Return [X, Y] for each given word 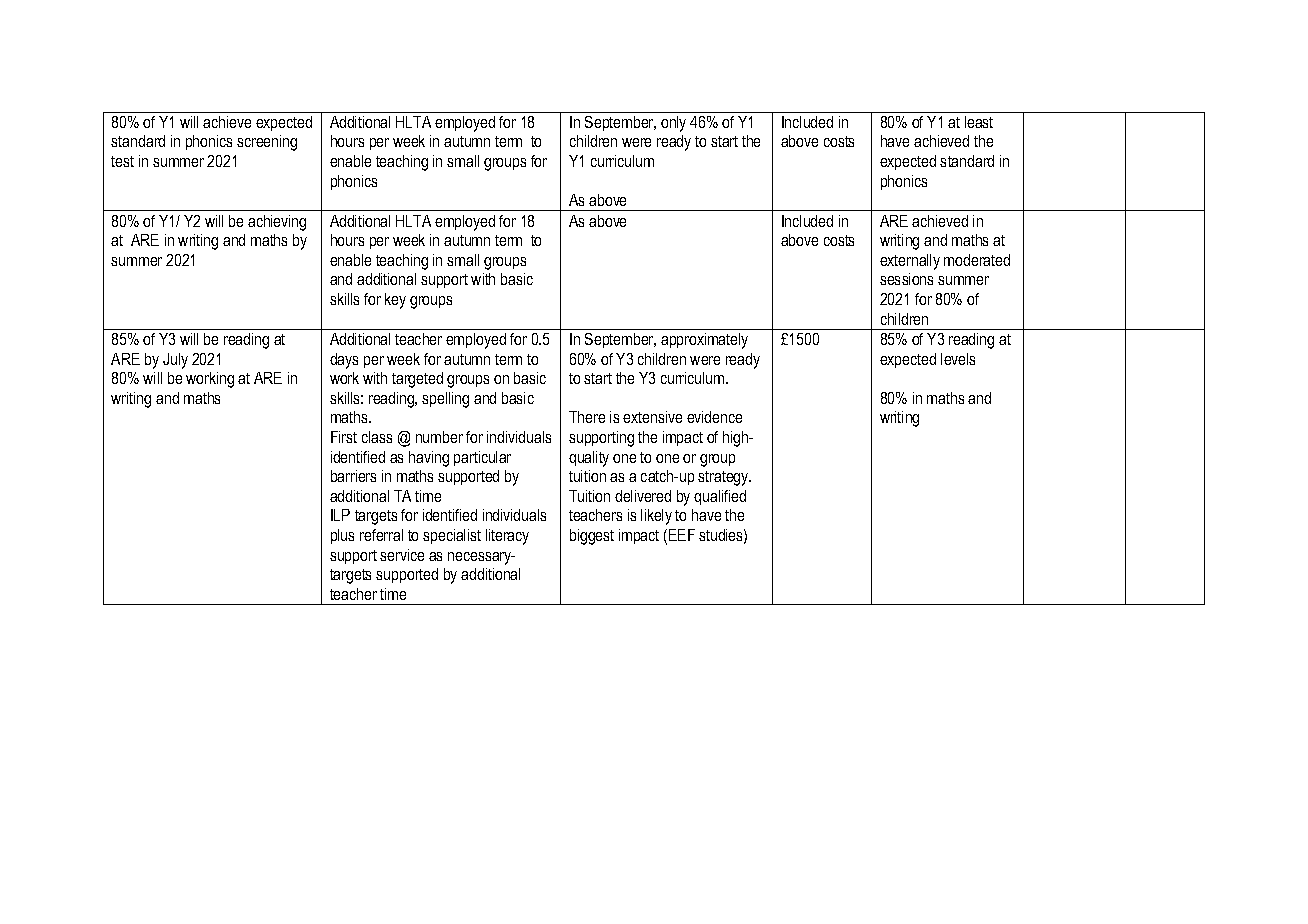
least [979, 122]
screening [267, 143]
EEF [682, 535]
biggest [592, 537]
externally [910, 262]
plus [342, 536]
